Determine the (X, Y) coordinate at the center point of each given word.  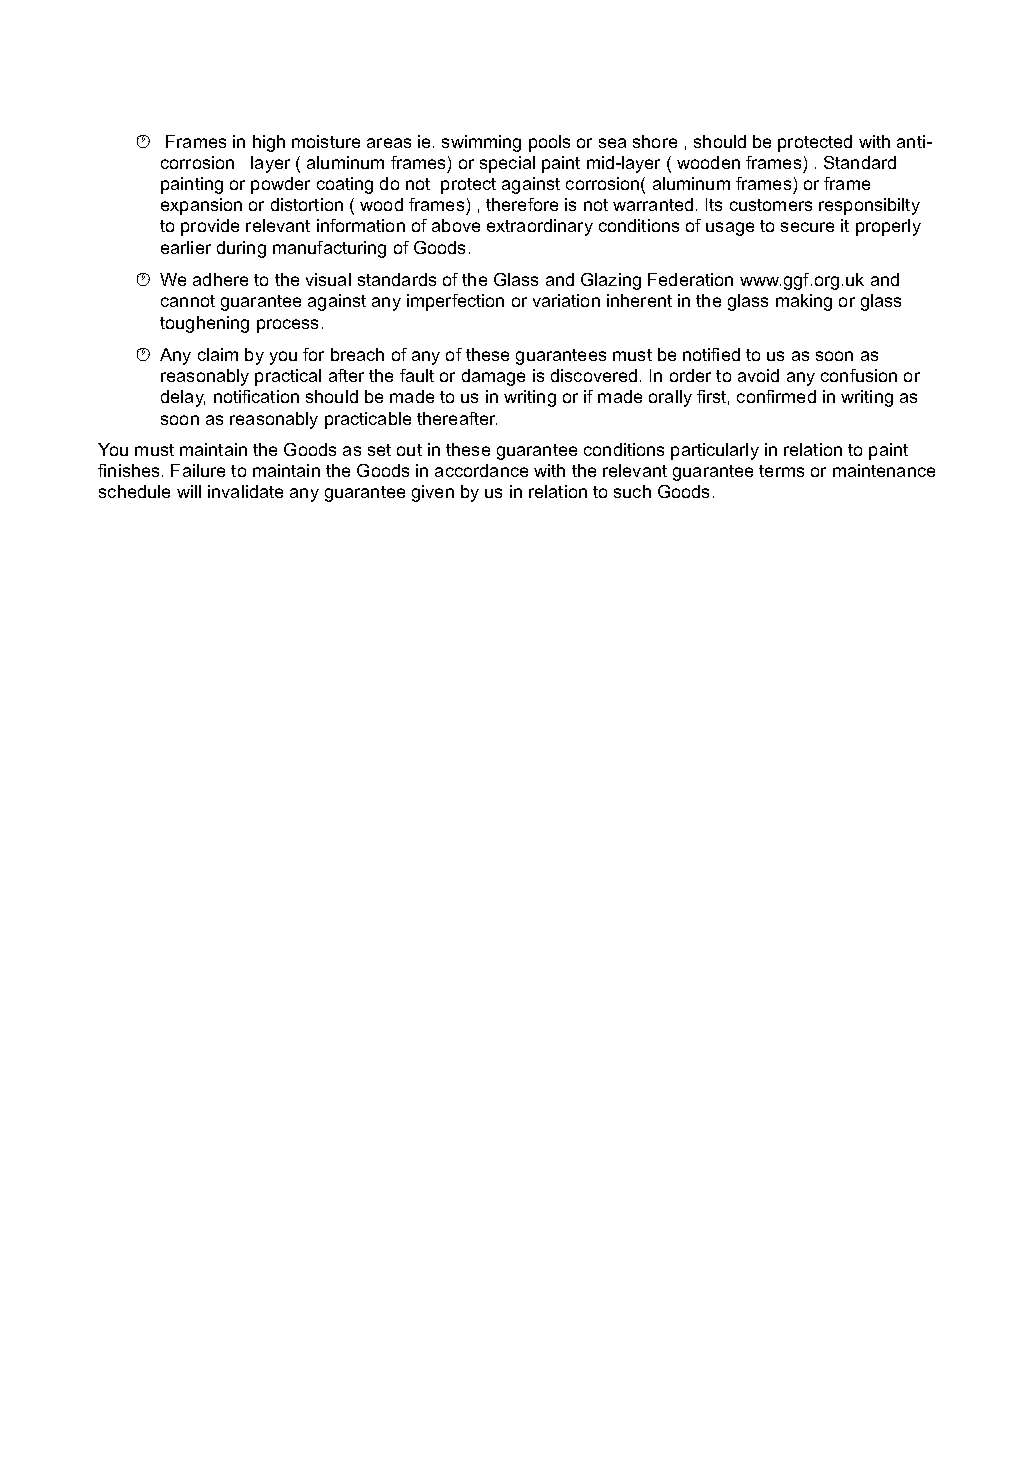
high (269, 143)
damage (493, 377)
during (241, 249)
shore (655, 141)
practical (288, 377)
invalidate (245, 491)
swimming (481, 143)
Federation (690, 279)
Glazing (611, 281)
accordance (481, 470)
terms (781, 471)
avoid (758, 375)
